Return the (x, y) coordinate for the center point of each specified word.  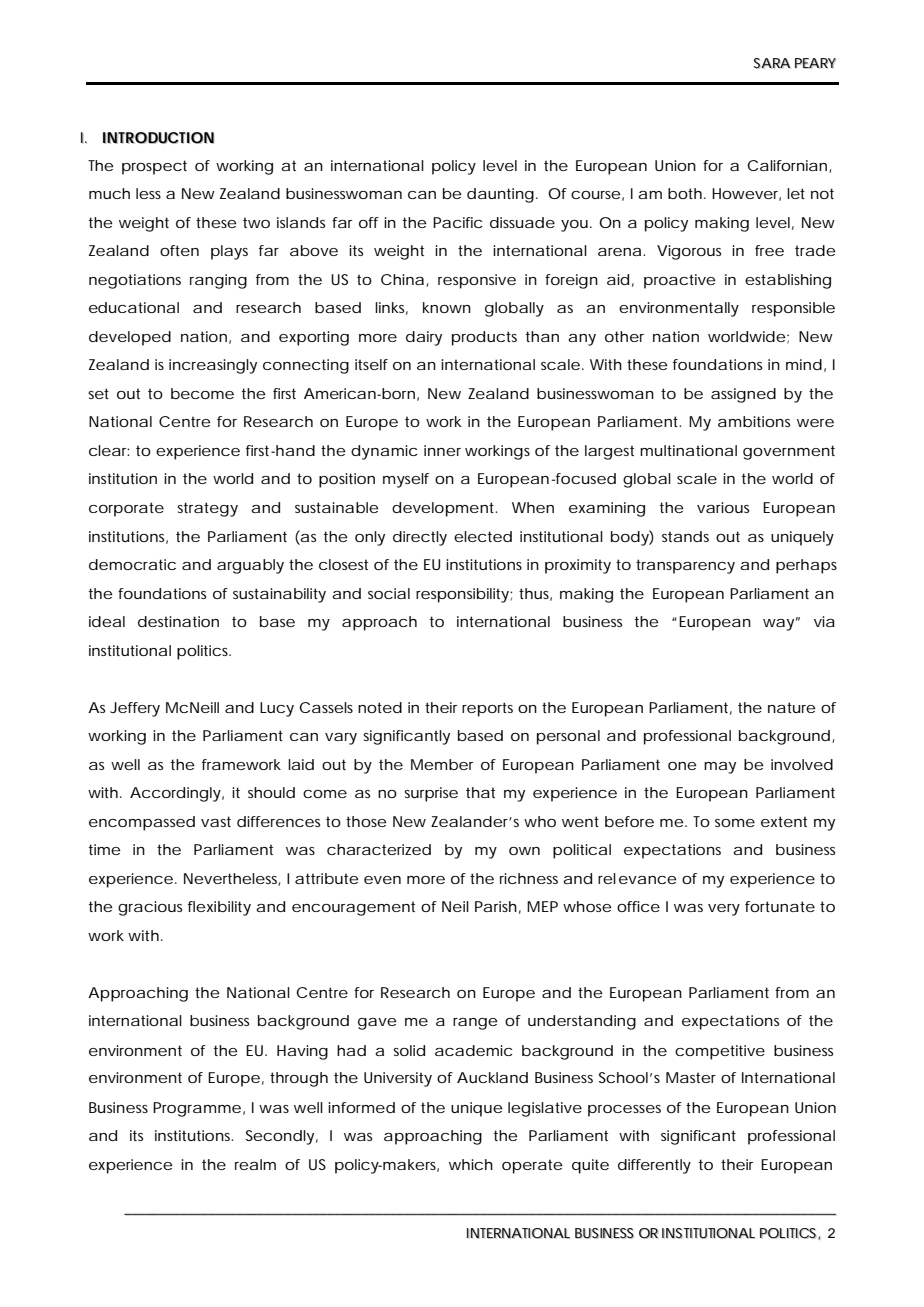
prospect (154, 167)
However (746, 194)
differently (654, 1166)
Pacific (458, 222)
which (471, 1164)
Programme (197, 1109)
